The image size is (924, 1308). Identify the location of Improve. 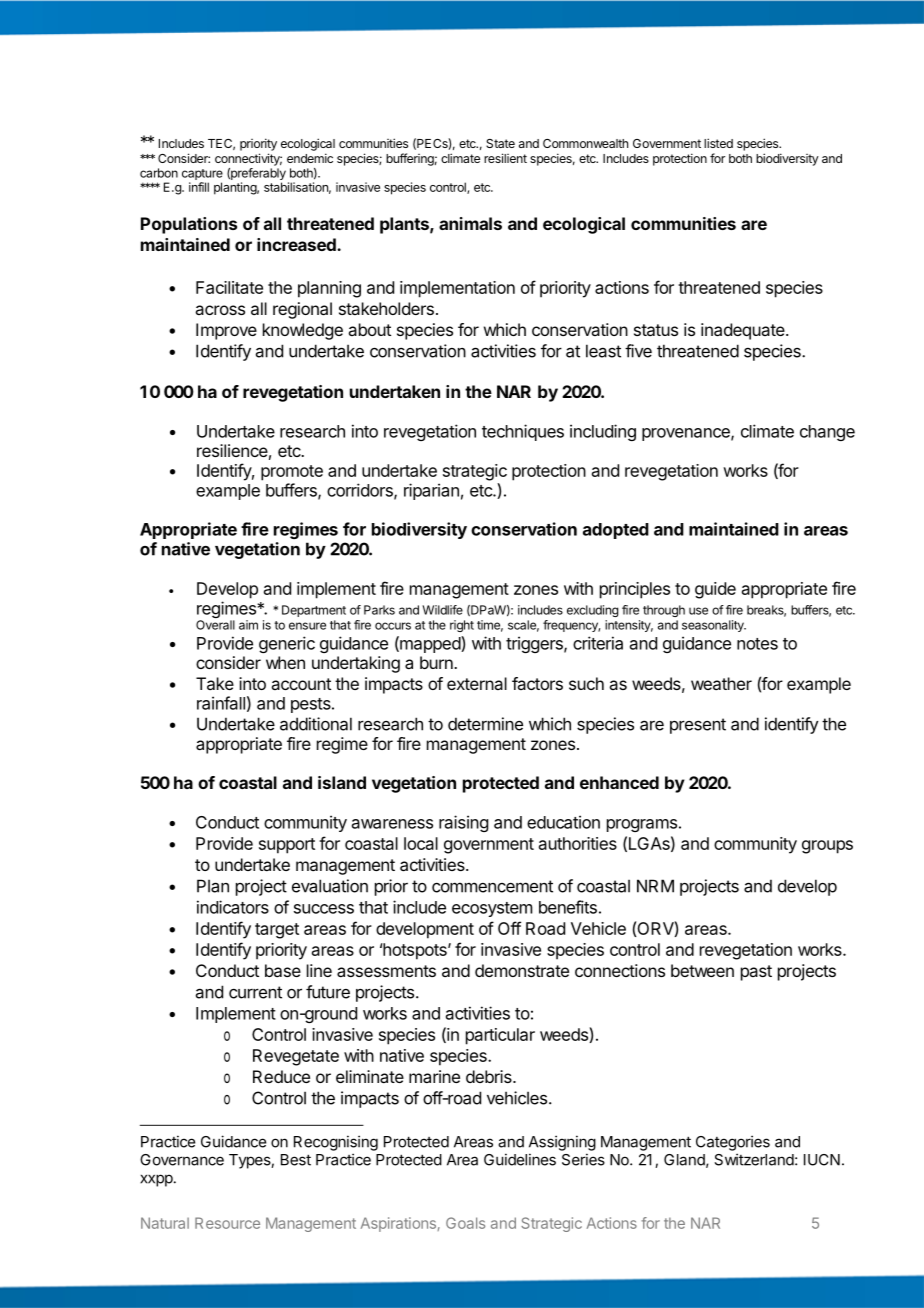
(226, 331).
